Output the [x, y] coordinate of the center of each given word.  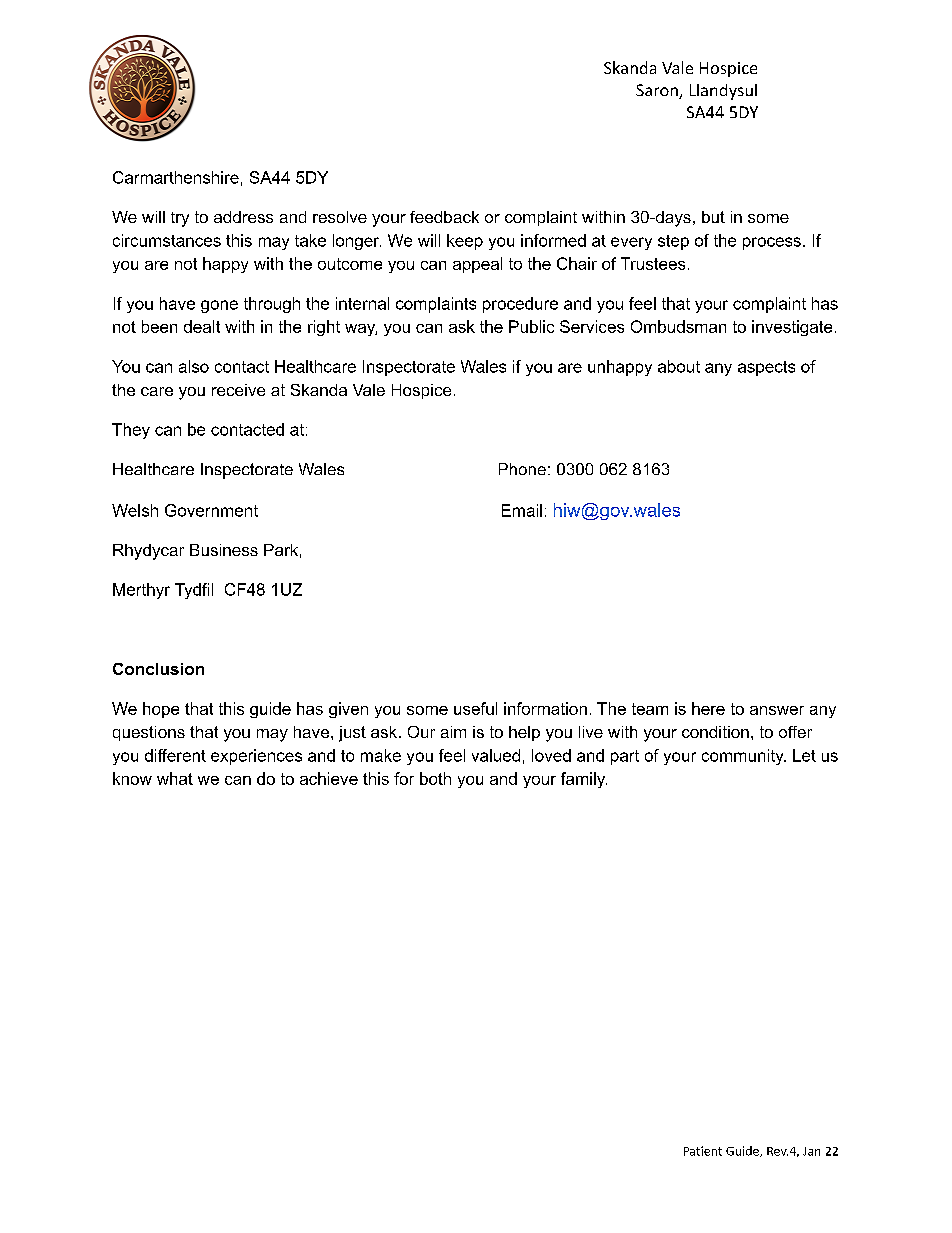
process [772, 243]
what [175, 778]
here [708, 708]
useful [475, 708]
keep [465, 242]
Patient [703, 1151]
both [435, 778]
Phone [522, 469]
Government [211, 510]
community [744, 757]
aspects [766, 368]
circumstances [167, 240]
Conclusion [158, 669]
